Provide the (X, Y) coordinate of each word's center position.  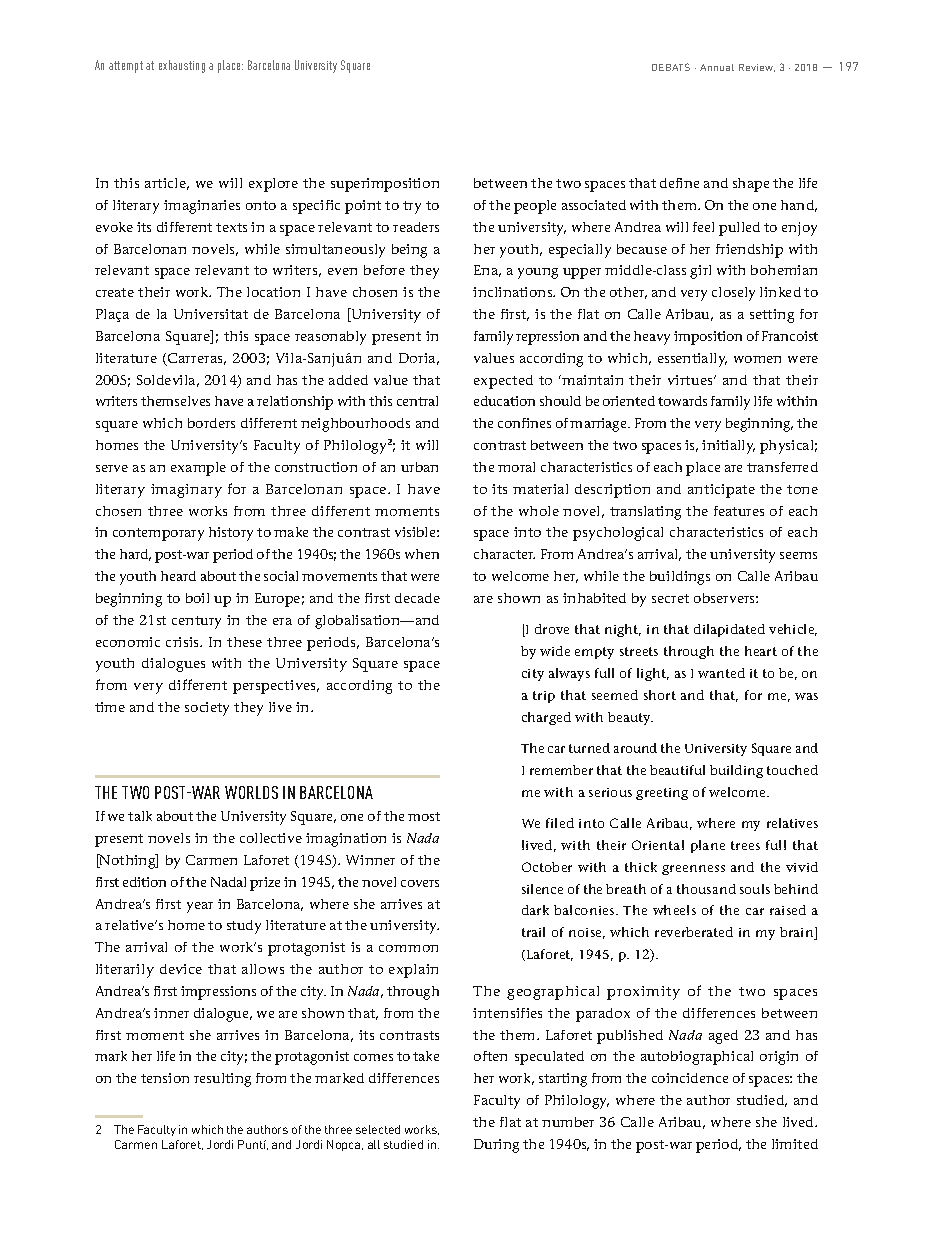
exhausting (182, 66)
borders (211, 423)
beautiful (677, 770)
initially (728, 447)
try (412, 207)
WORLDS (251, 792)
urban (419, 467)
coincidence (690, 1078)
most (424, 816)
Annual (717, 67)
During (496, 1146)
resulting (222, 1080)
